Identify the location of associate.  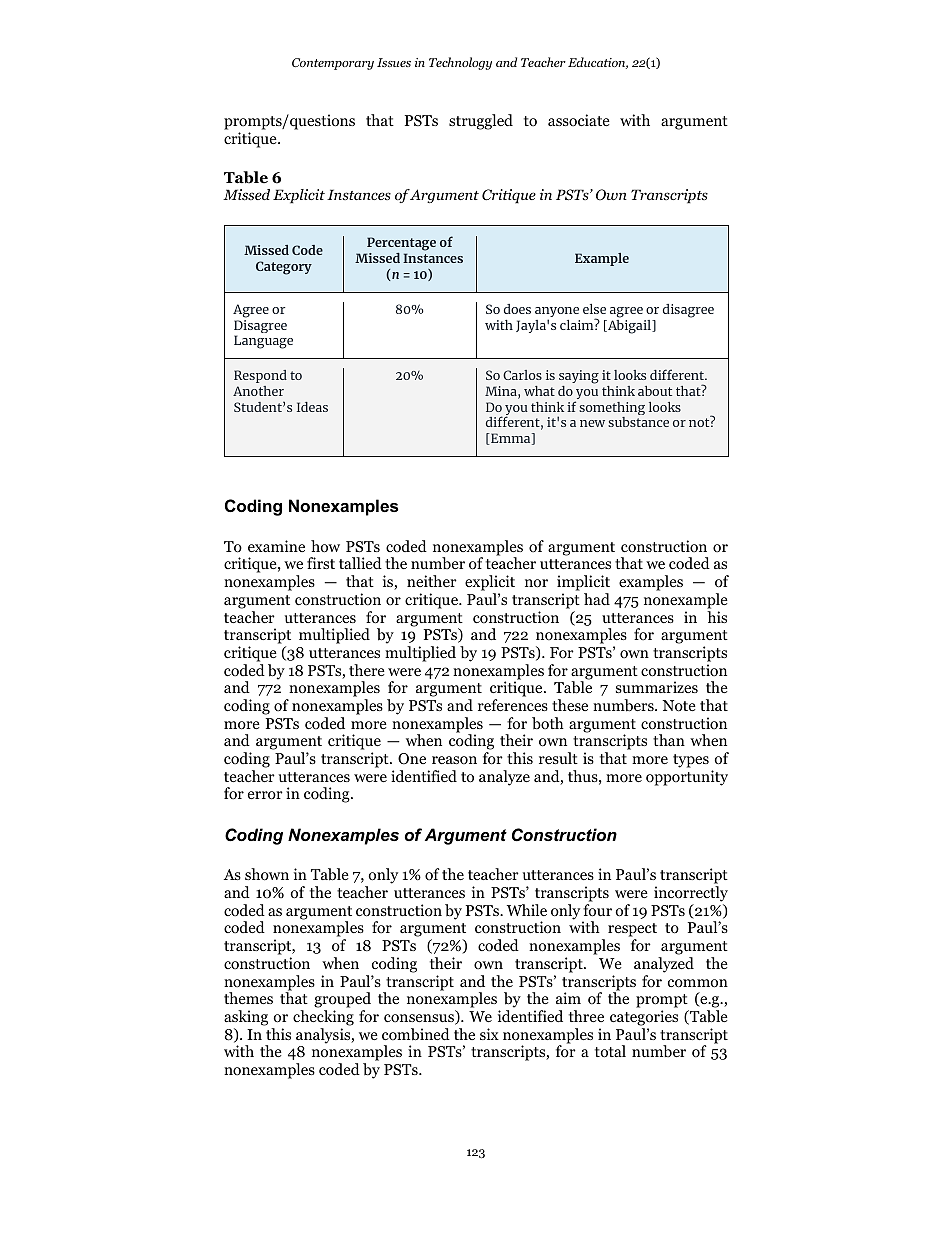
(579, 120).
